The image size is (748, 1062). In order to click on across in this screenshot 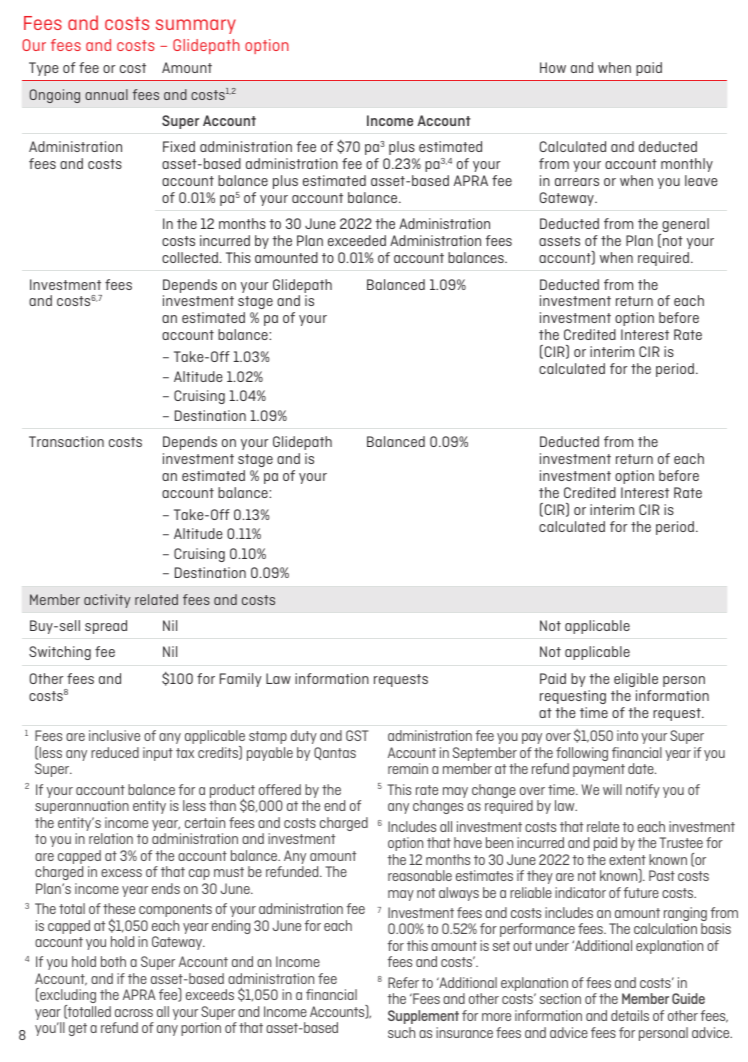, I will do `click(134, 1013)`.
